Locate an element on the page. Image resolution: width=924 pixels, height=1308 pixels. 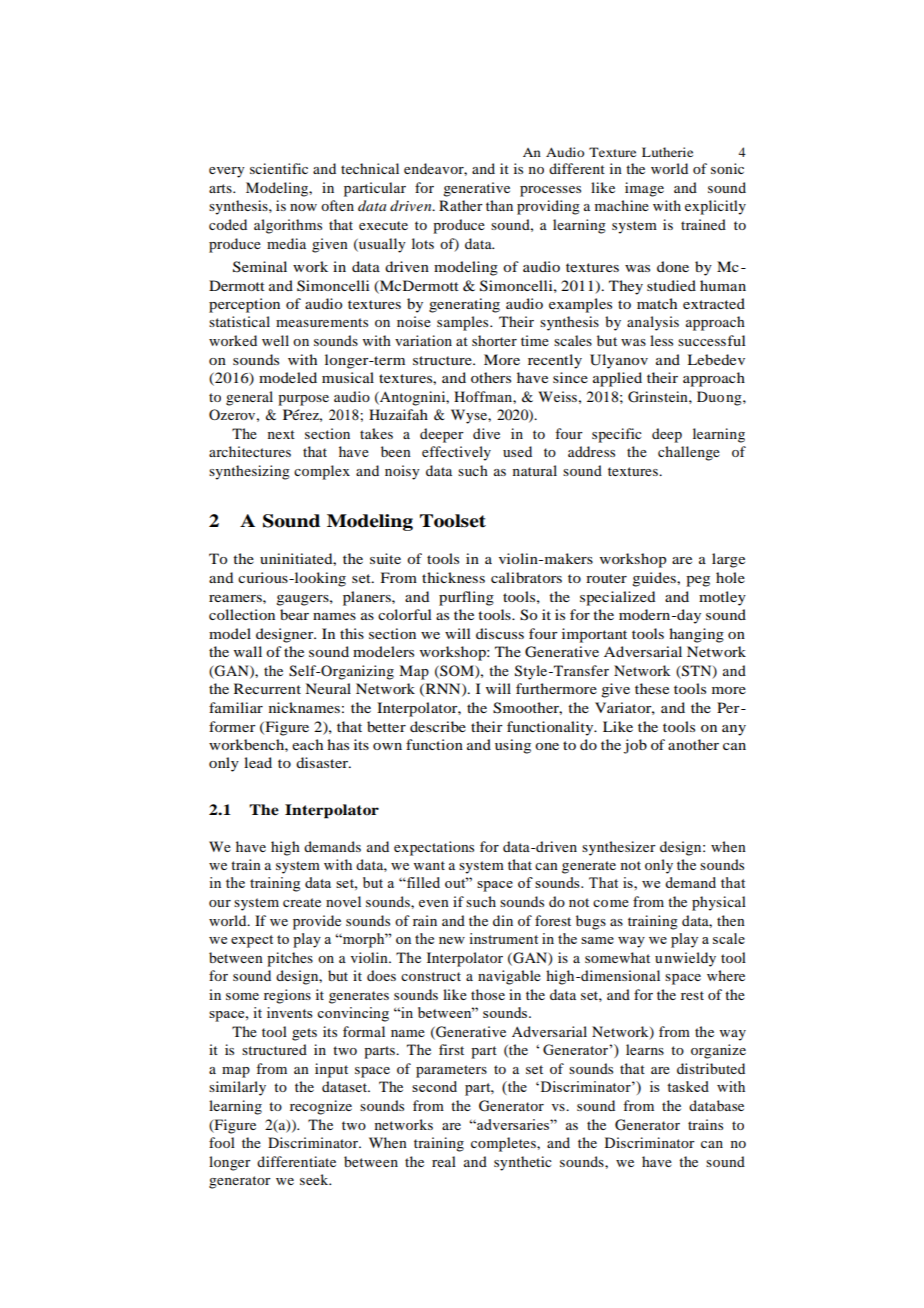
completes is located at coordinates (504, 1144).
